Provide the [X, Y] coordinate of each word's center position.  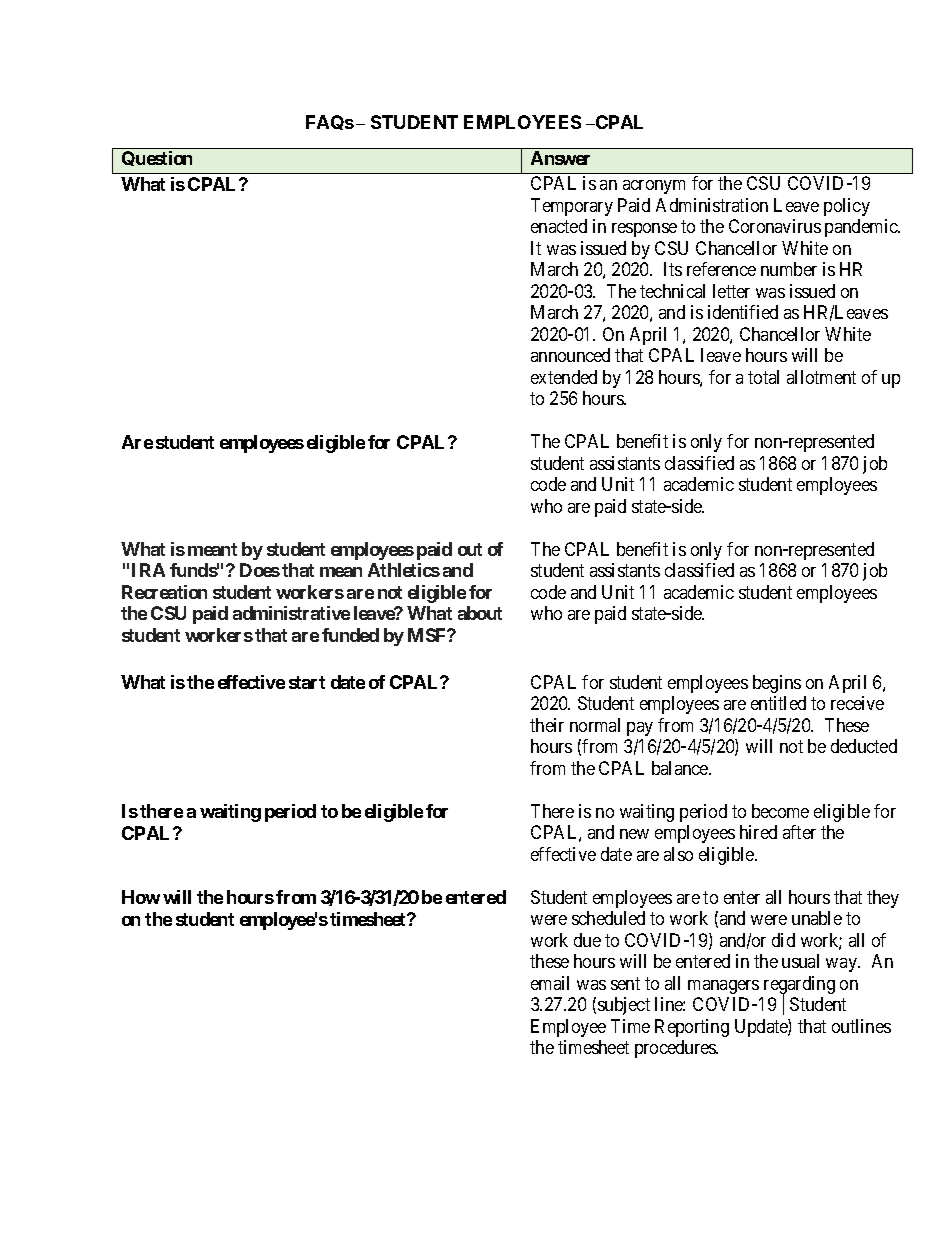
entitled [778, 703]
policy [847, 207]
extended [564, 377]
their [547, 725]
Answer [560, 158]
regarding [799, 986]
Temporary [572, 207]
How [141, 897]
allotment [821, 377]
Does [260, 570]
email [550, 983]
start [307, 682]
